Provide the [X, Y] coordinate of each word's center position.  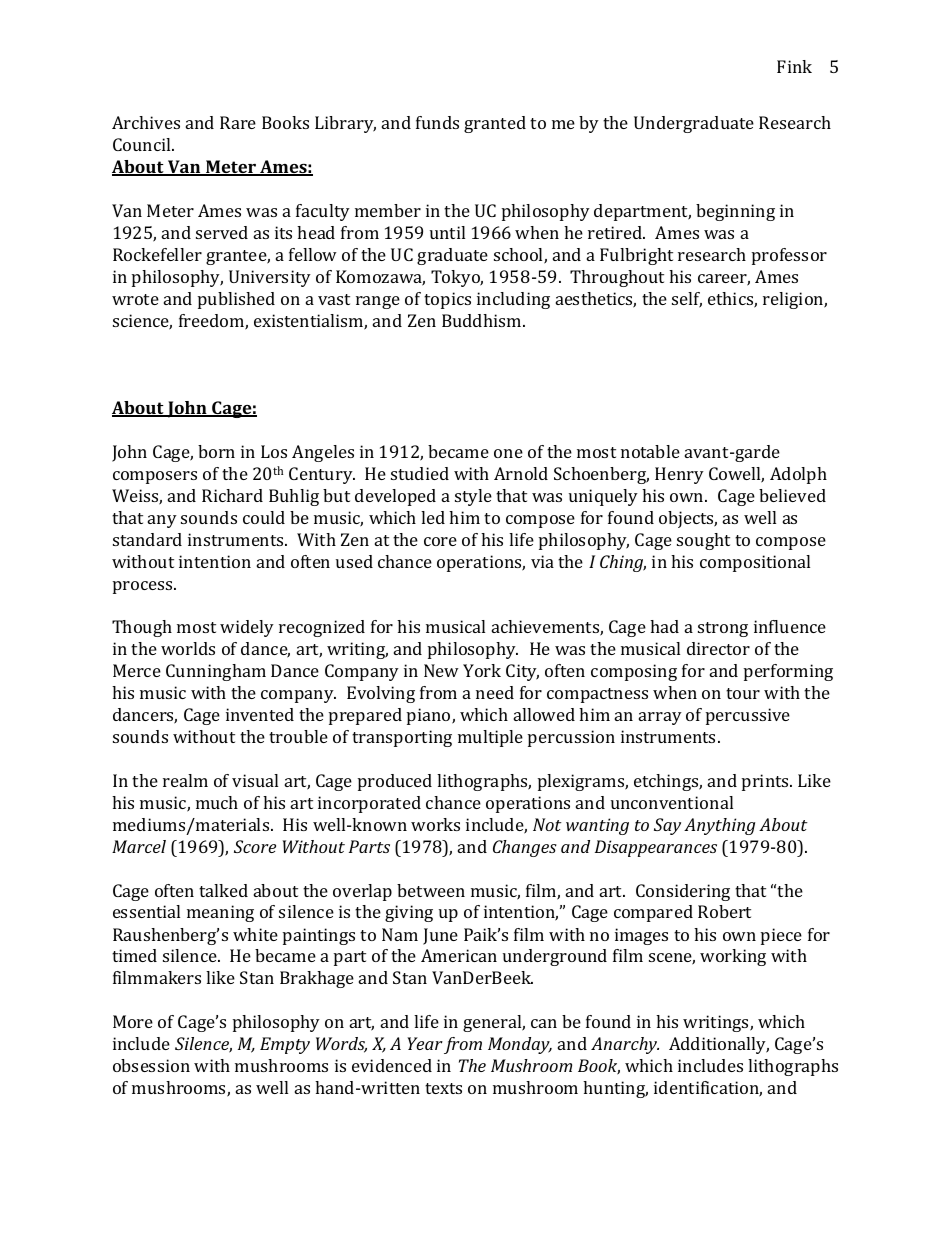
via [542, 561]
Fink [794, 66]
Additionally [719, 1045]
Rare [238, 122]
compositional [755, 563]
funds [437, 122]
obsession [151, 1065]
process [144, 587]
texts [443, 1088]
